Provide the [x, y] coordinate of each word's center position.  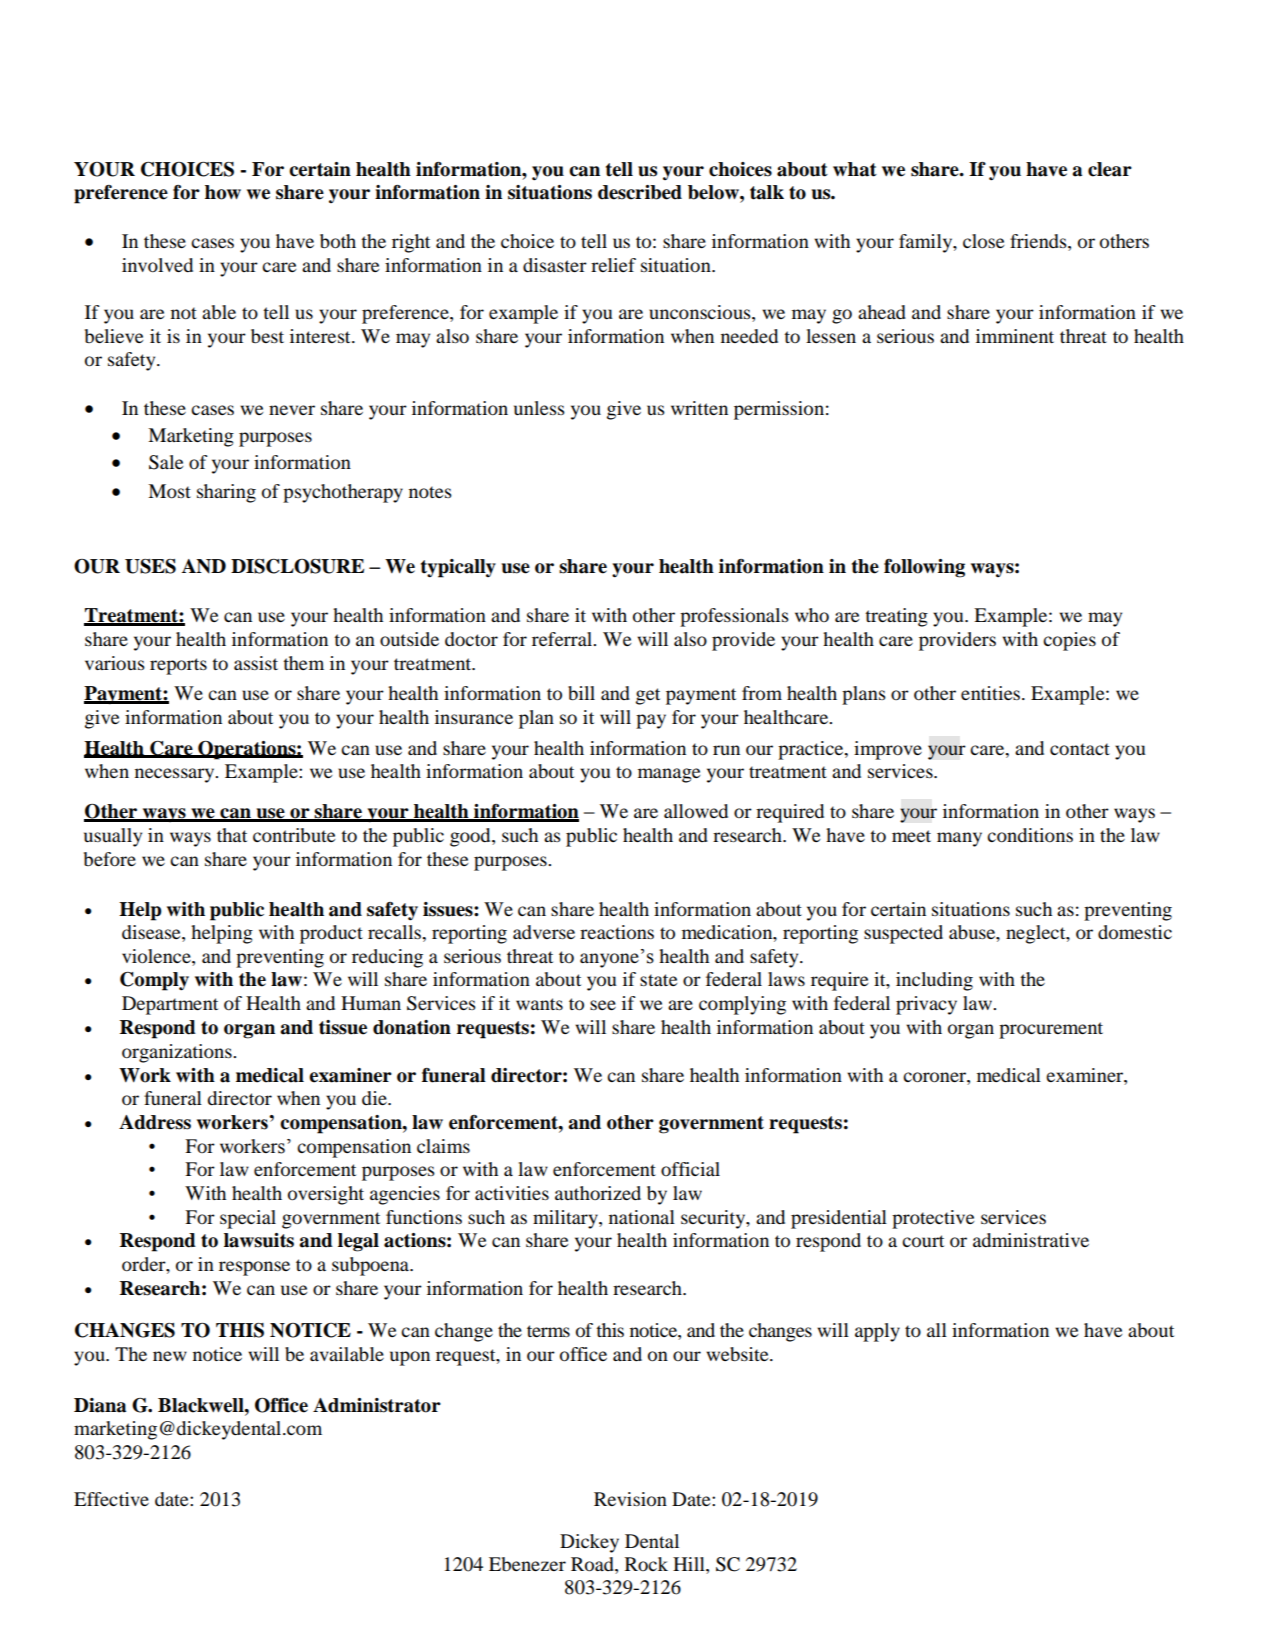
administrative [1031, 1240]
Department [170, 1005]
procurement [1051, 1030]
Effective [111, 1499]
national [642, 1217]
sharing [226, 493]
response [254, 1268]
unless [539, 408]
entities [992, 693]
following [924, 568]
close [983, 241]
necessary [176, 775]
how [223, 192]
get [648, 696]
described [640, 192]
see [603, 1005]
